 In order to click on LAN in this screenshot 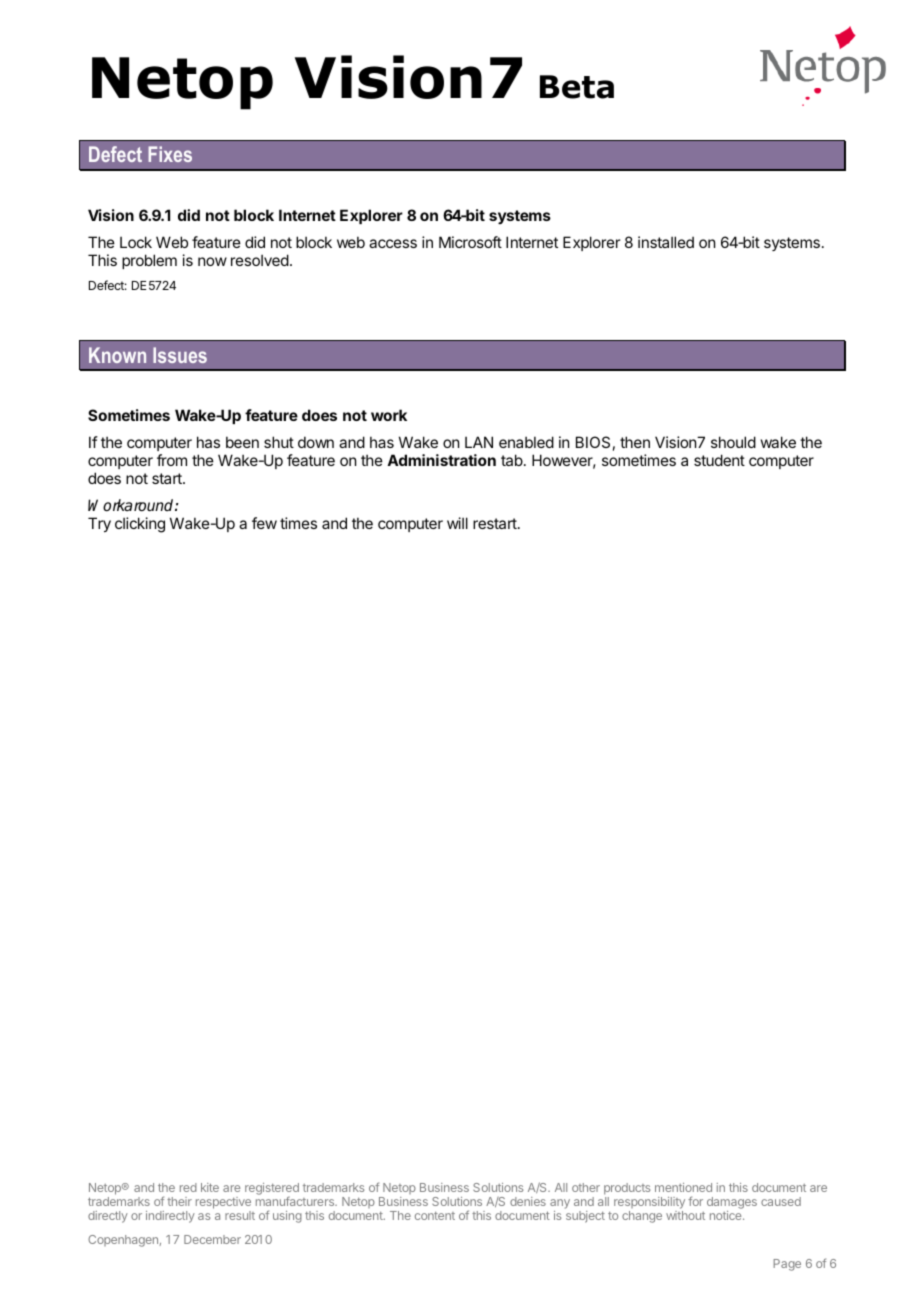, I will do `click(479, 442)`.
